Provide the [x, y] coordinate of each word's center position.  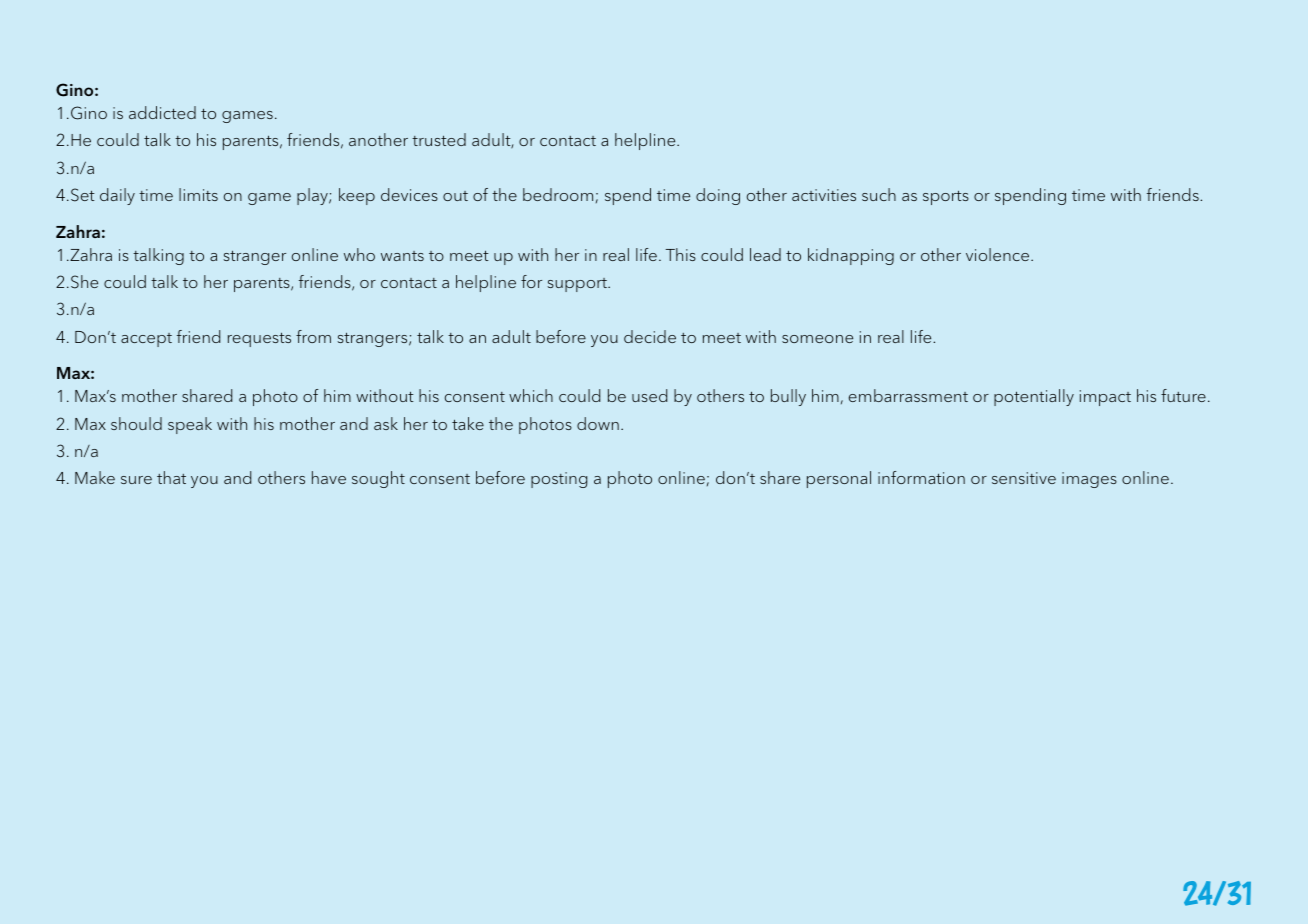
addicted [162, 112]
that [171, 477]
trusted [439, 139]
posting [559, 480]
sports [946, 197]
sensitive [1024, 478]
